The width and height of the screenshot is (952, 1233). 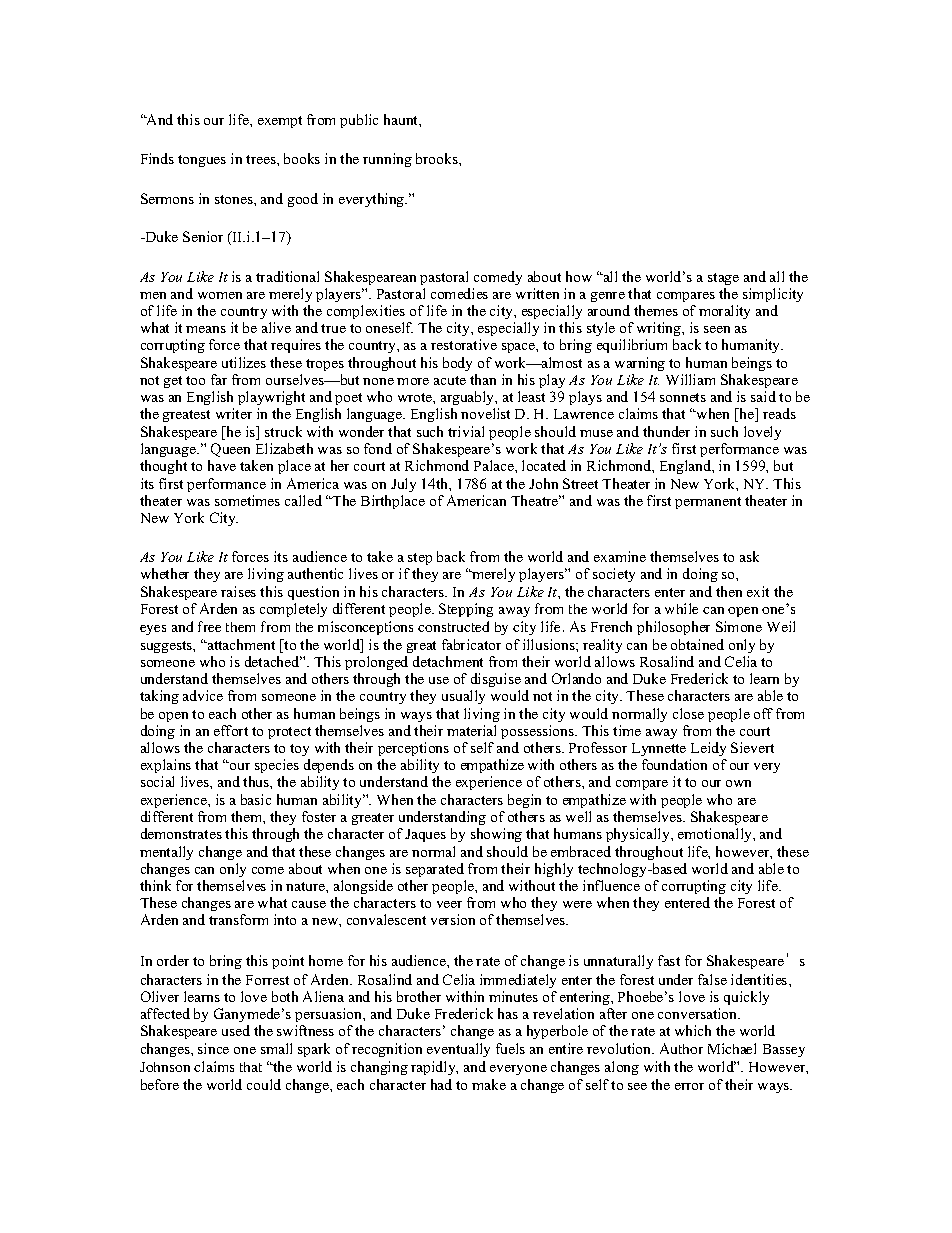 I want to click on since, so click(x=213, y=1048).
